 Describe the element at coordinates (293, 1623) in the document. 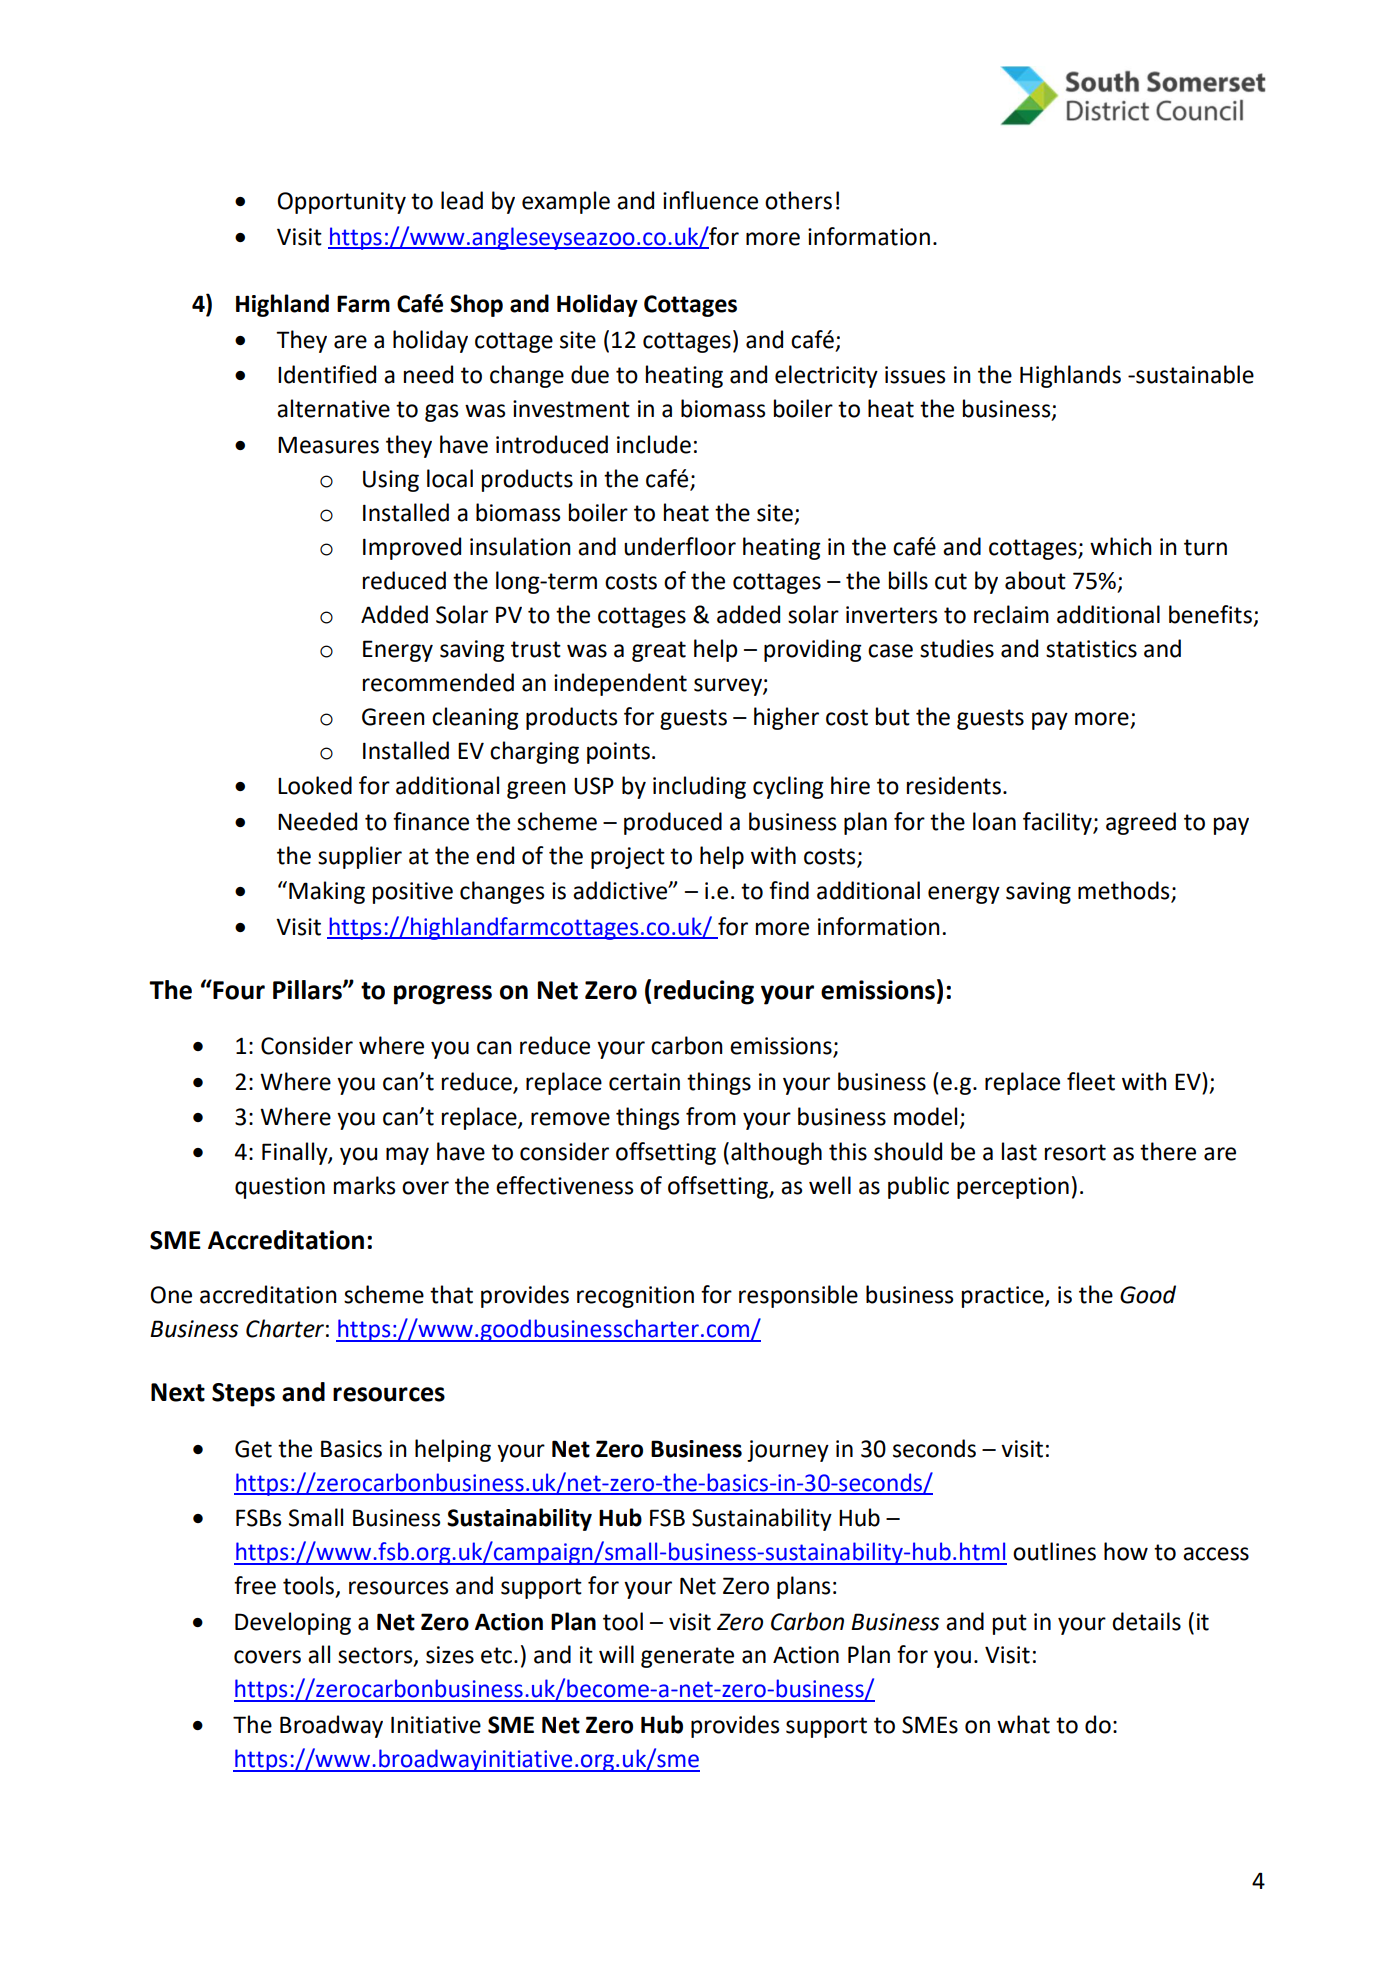

I see `Developing` at that location.
